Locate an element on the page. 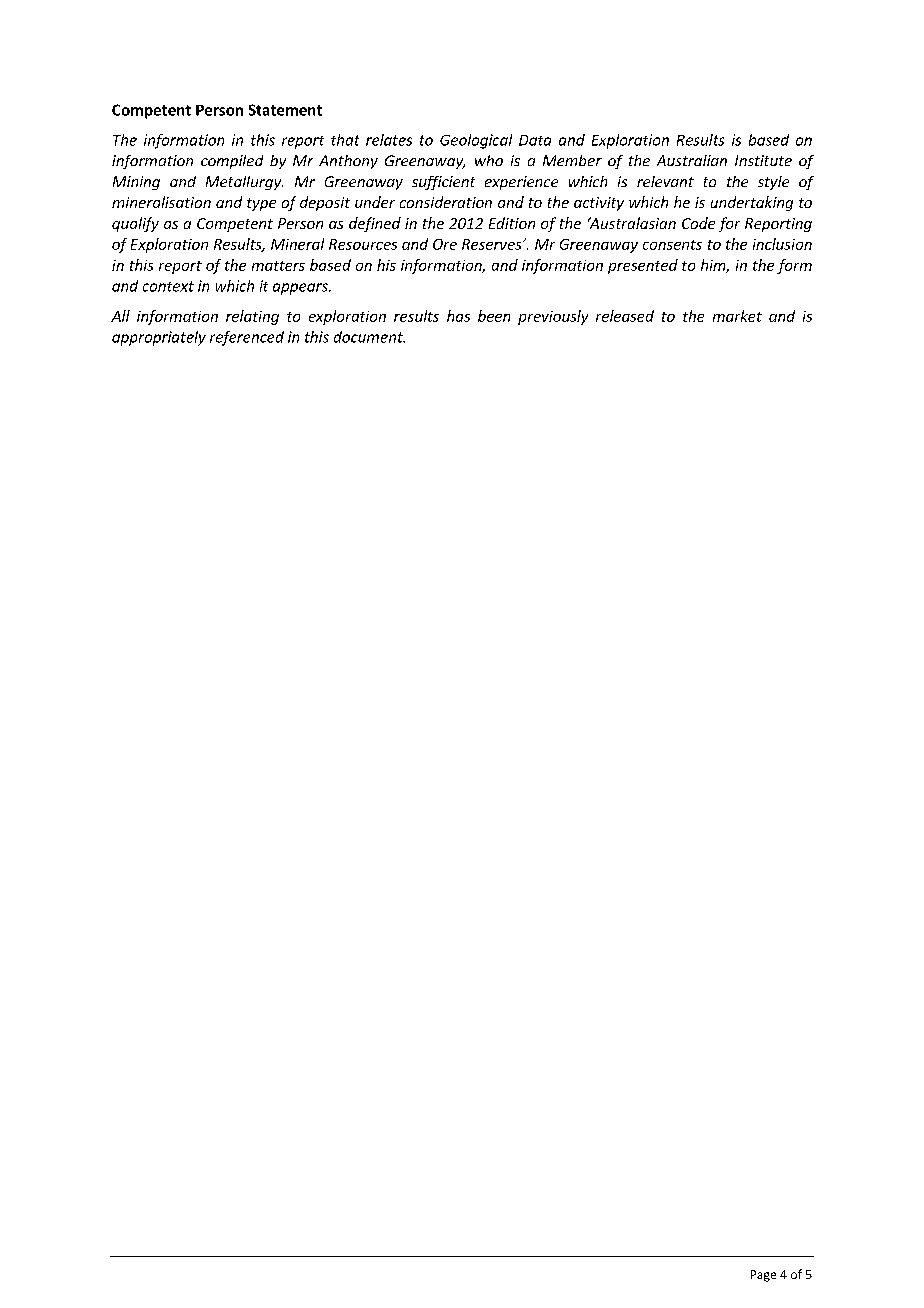  released is located at coordinates (625, 316).
